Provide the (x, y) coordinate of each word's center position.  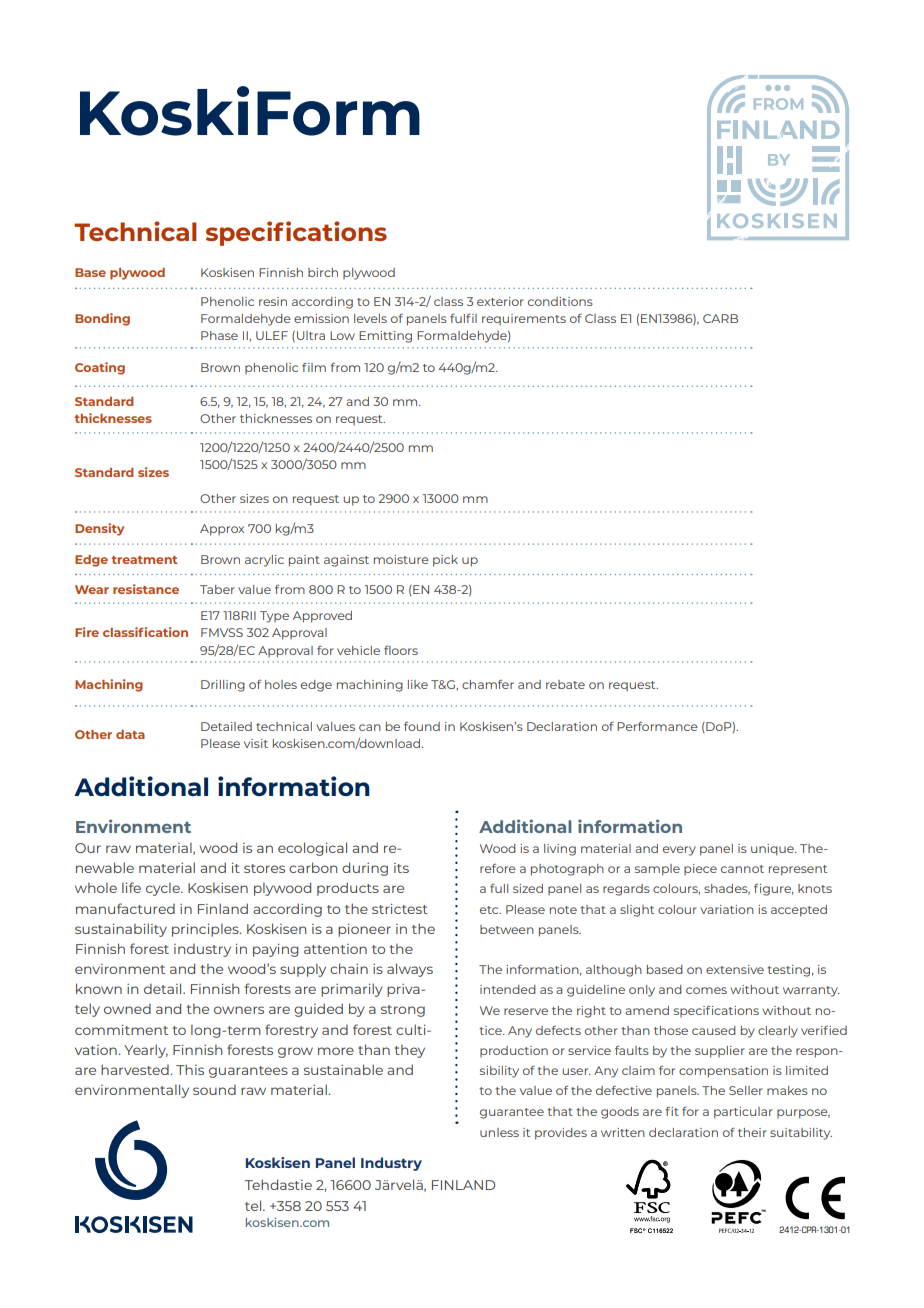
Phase (219, 335)
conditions (560, 301)
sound (214, 1090)
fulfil (463, 318)
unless (499, 1132)
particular (743, 1113)
